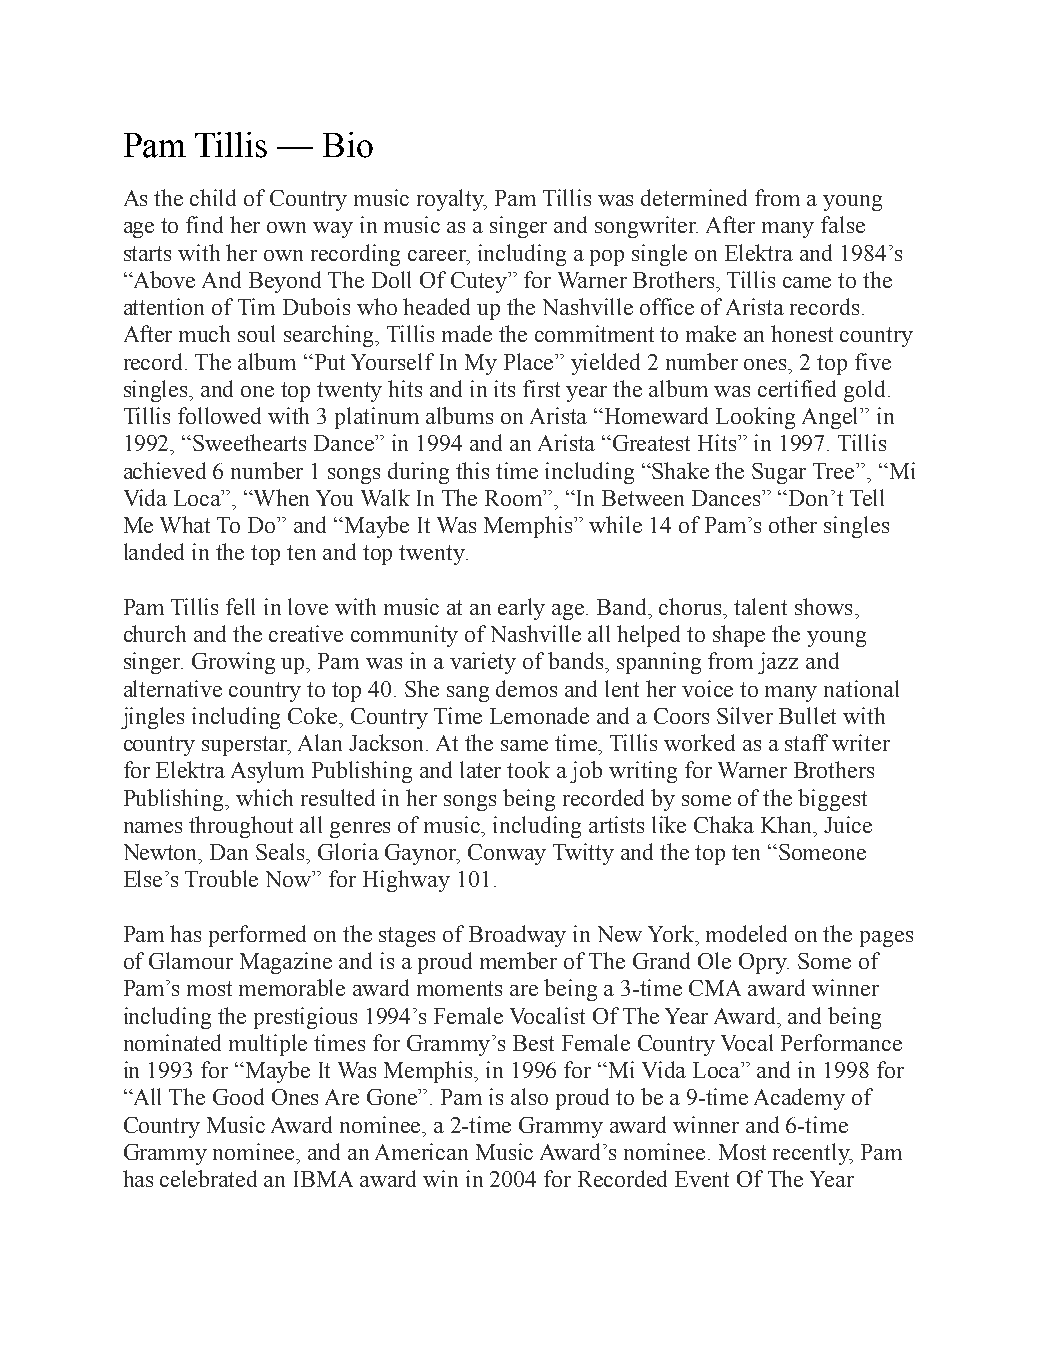 This document has height=1349, width=1043. Describe the element at coordinates (812, 1154) in the document. I see `recently` at that location.
